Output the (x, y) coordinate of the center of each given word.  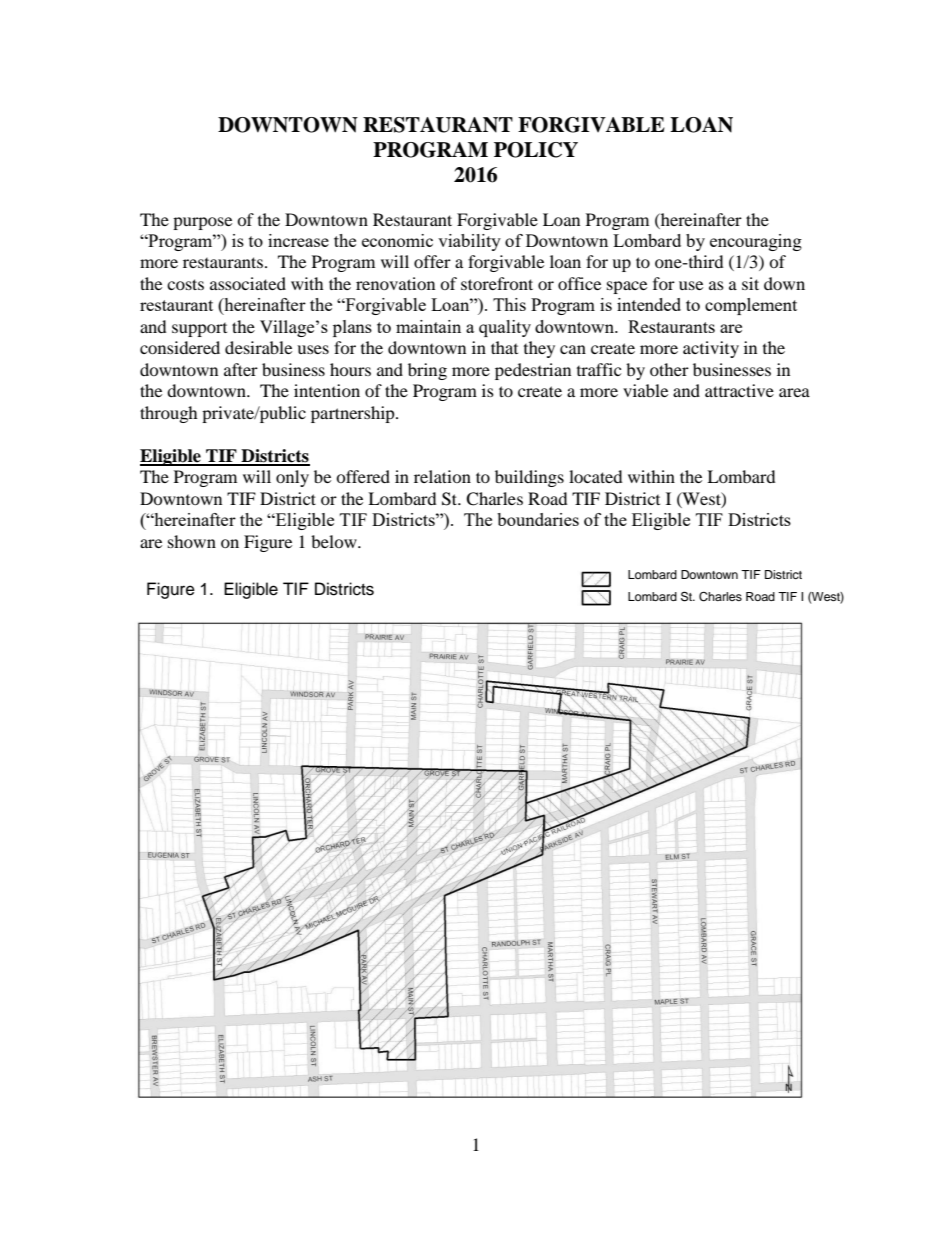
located (596, 476)
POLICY (536, 150)
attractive (739, 390)
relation (442, 476)
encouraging (756, 242)
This (509, 304)
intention (327, 390)
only (292, 478)
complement (751, 306)
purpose (202, 223)
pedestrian (533, 371)
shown (192, 541)
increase (298, 240)
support (199, 330)
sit (750, 283)
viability (469, 242)
